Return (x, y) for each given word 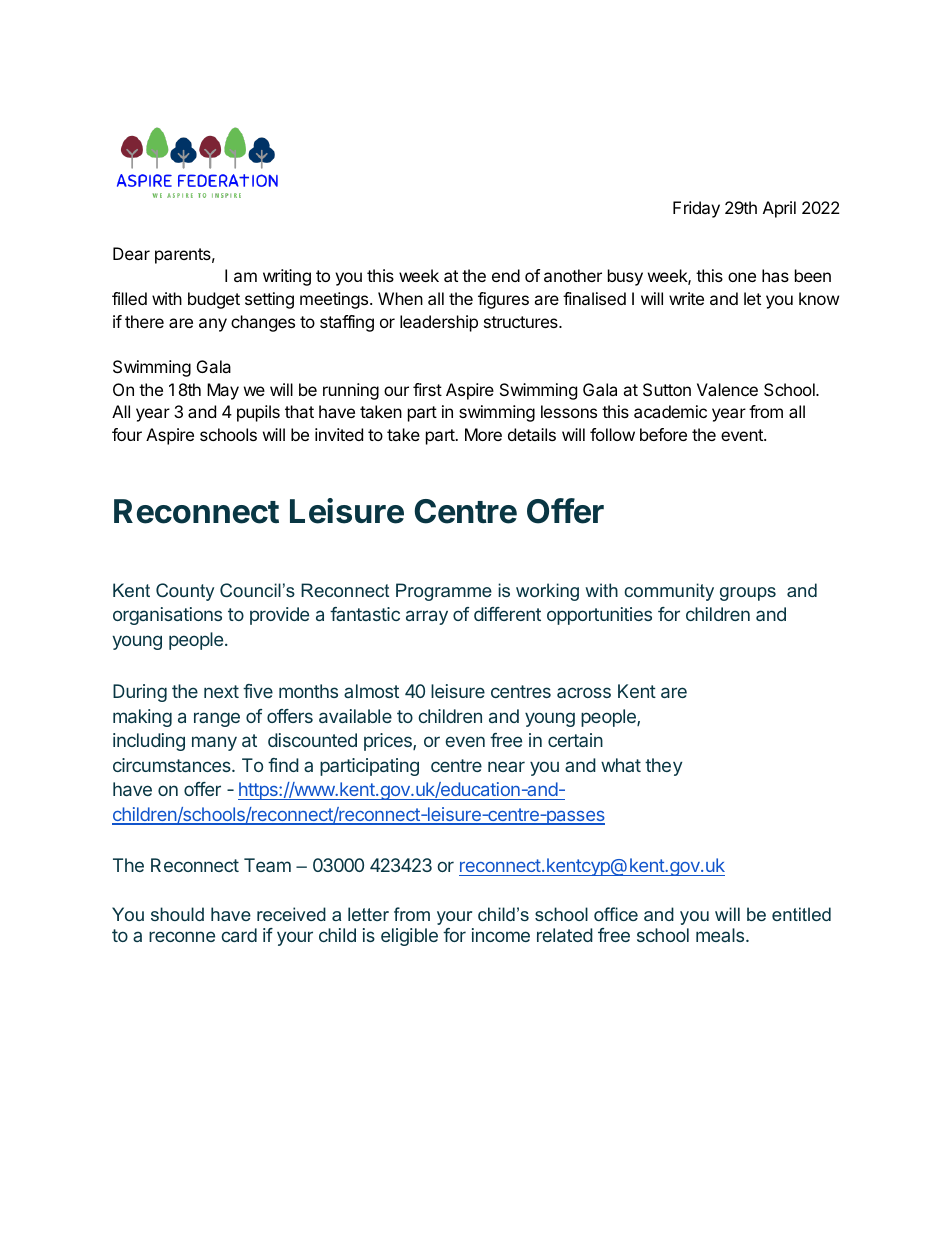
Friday (696, 209)
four (127, 434)
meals (720, 935)
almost (371, 691)
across (584, 692)
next (221, 691)
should (177, 914)
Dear (131, 253)
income (501, 935)
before (663, 434)
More (483, 434)
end (506, 275)
